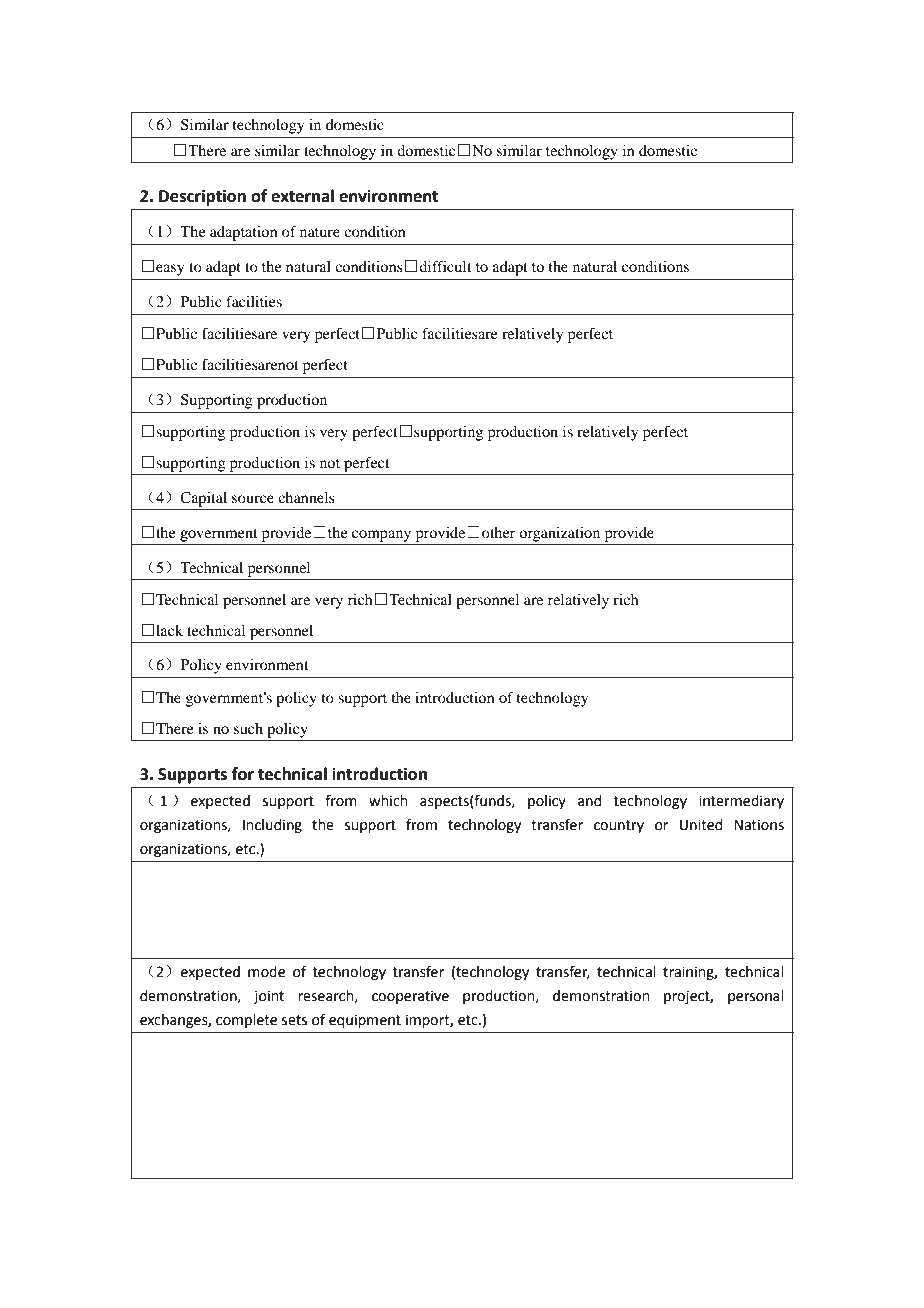  Describe the element at coordinates (202, 197) in the image. I see `Description` at that location.
